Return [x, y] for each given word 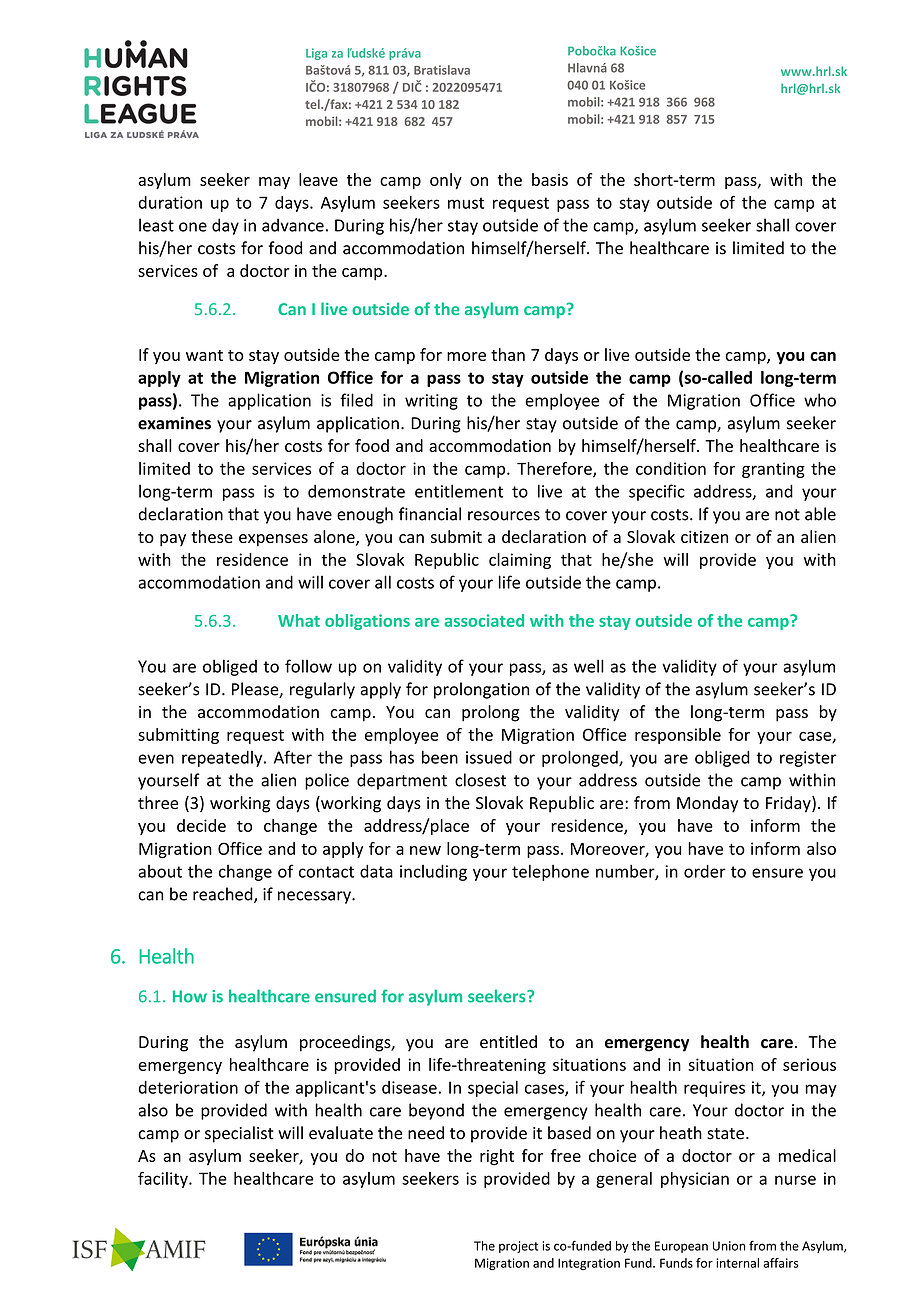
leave [318, 179]
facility [164, 1179]
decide [201, 825]
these [212, 536]
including [433, 873]
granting [773, 470]
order [705, 871]
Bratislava [442, 70]
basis [550, 179]
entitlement [459, 491]
